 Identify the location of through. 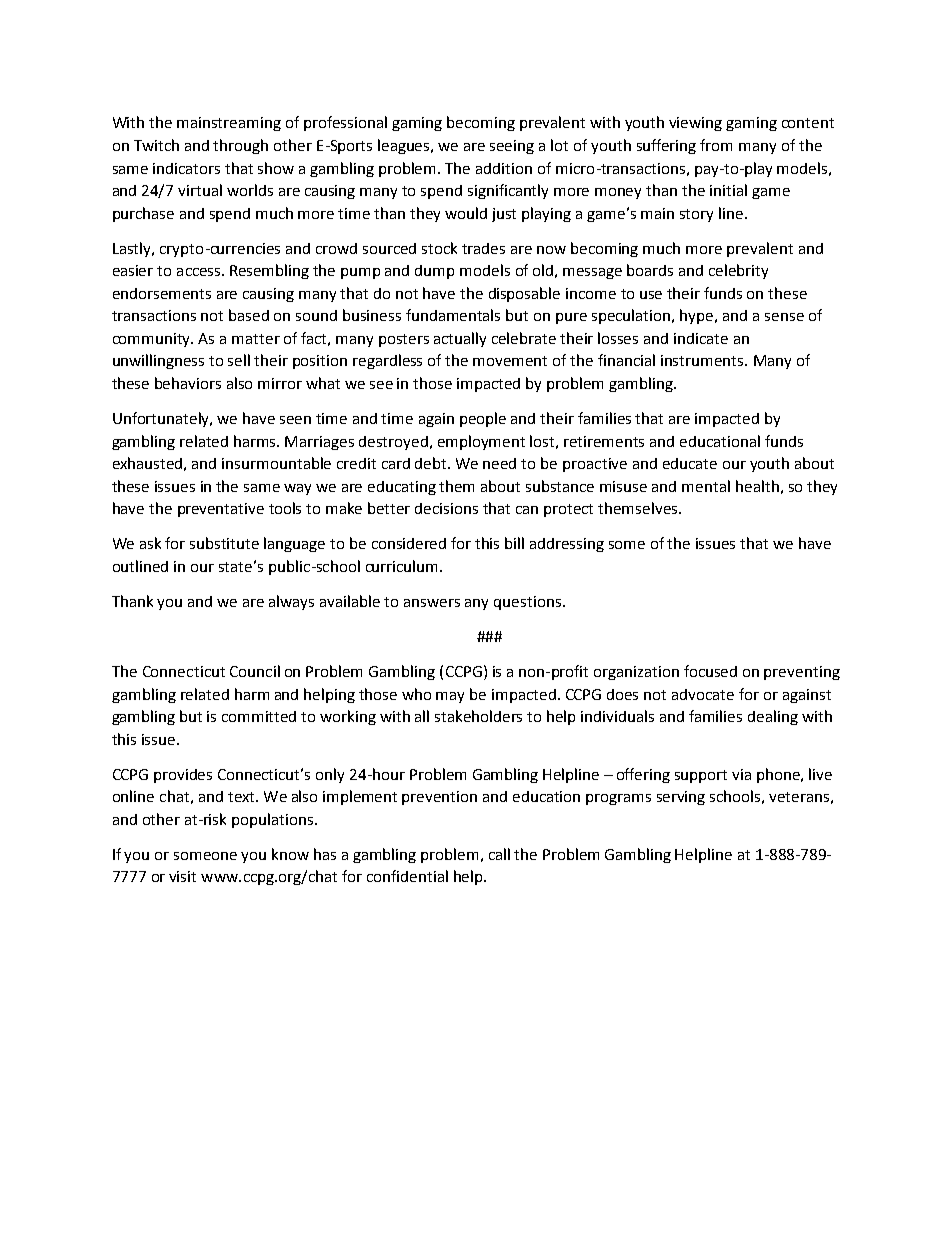
(240, 146).
